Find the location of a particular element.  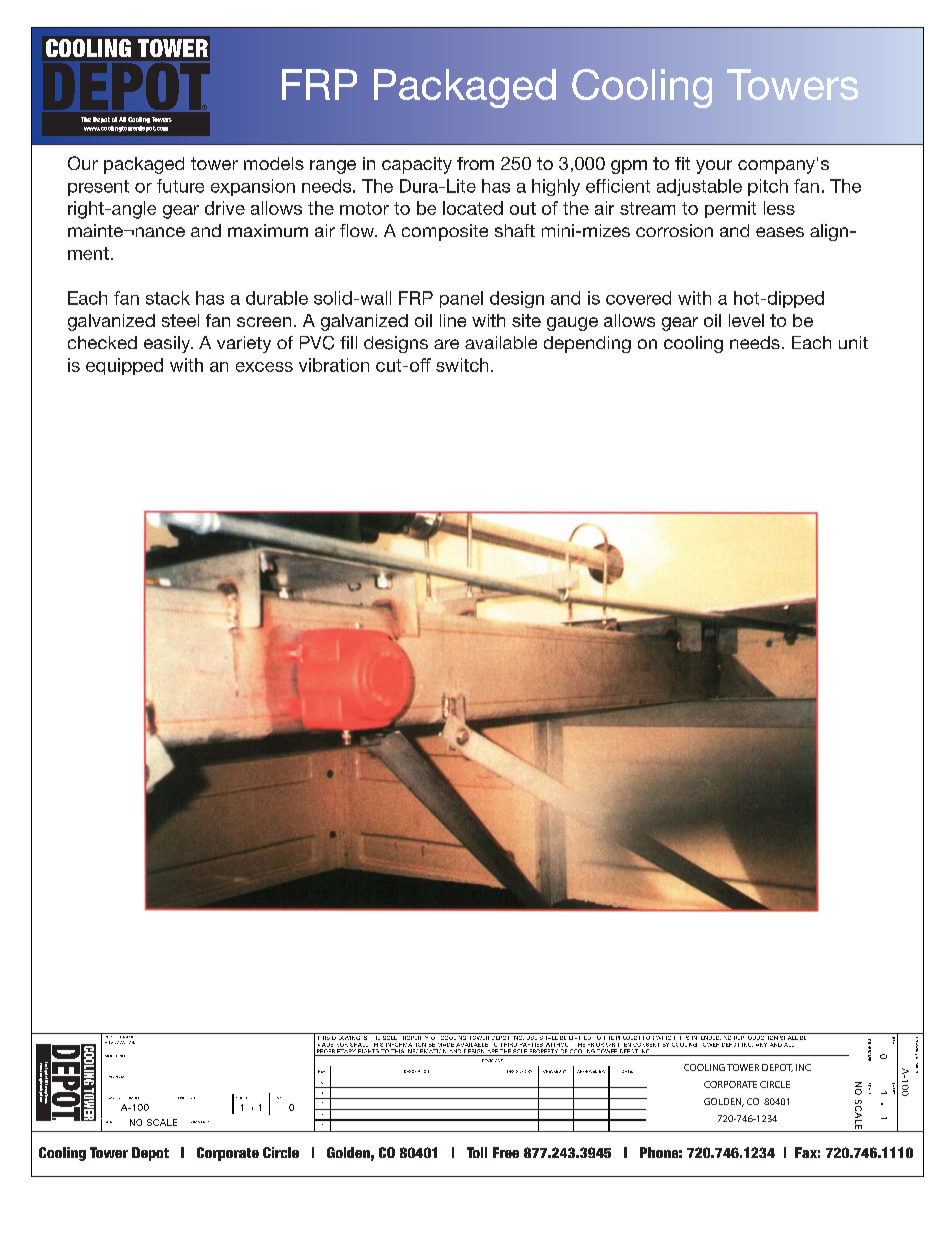

INC is located at coordinates (803, 1067).
